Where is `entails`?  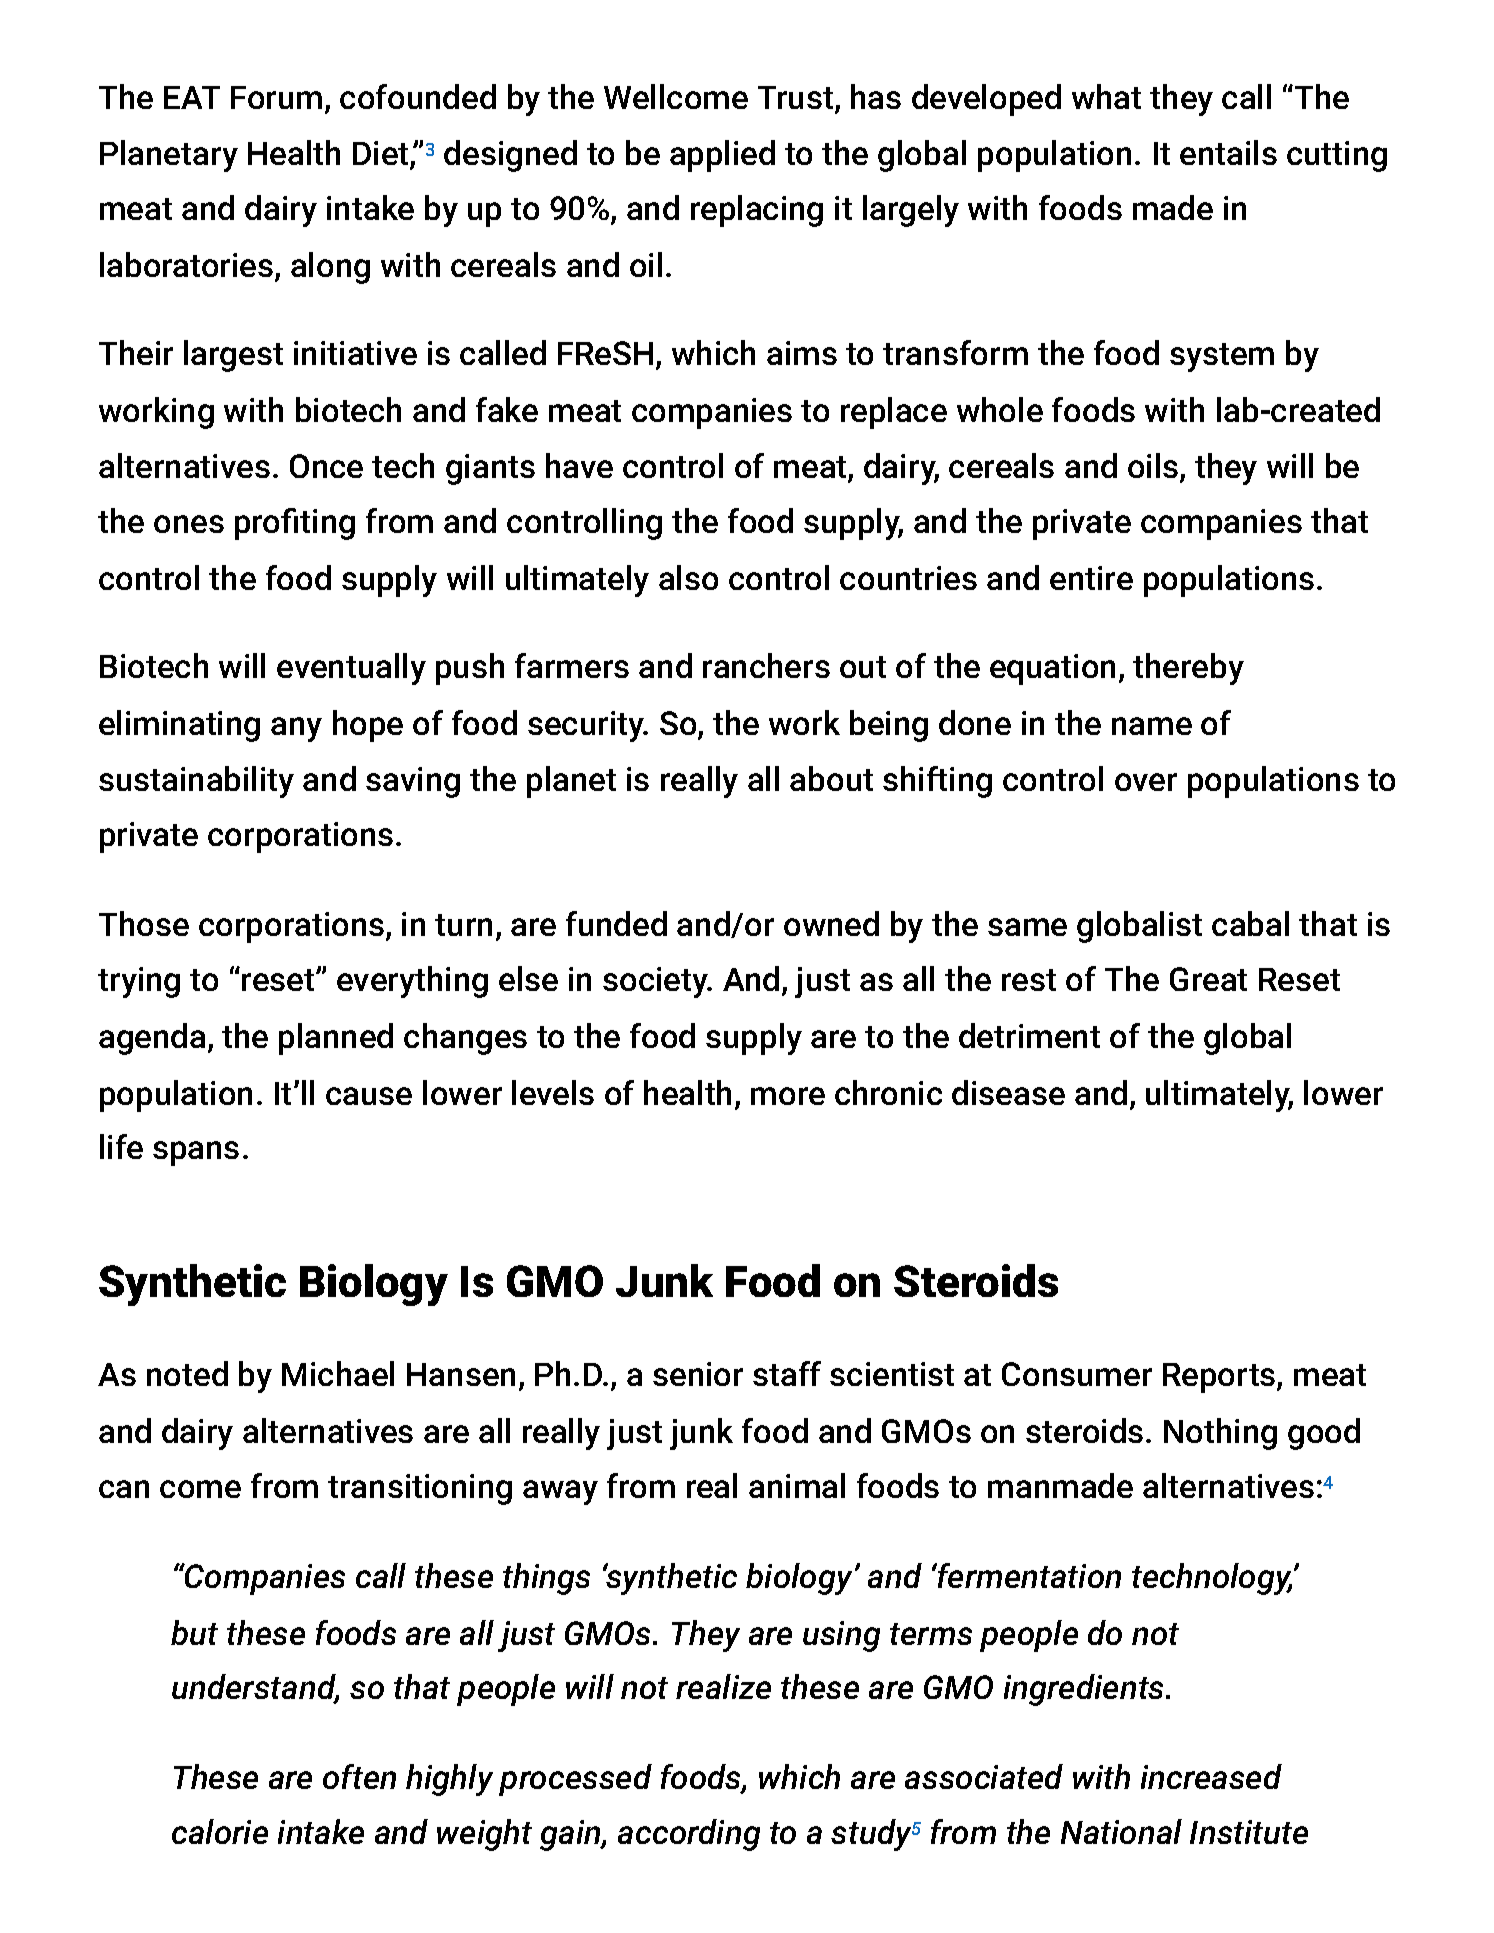
entails is located at coordinates (1228, 152).
